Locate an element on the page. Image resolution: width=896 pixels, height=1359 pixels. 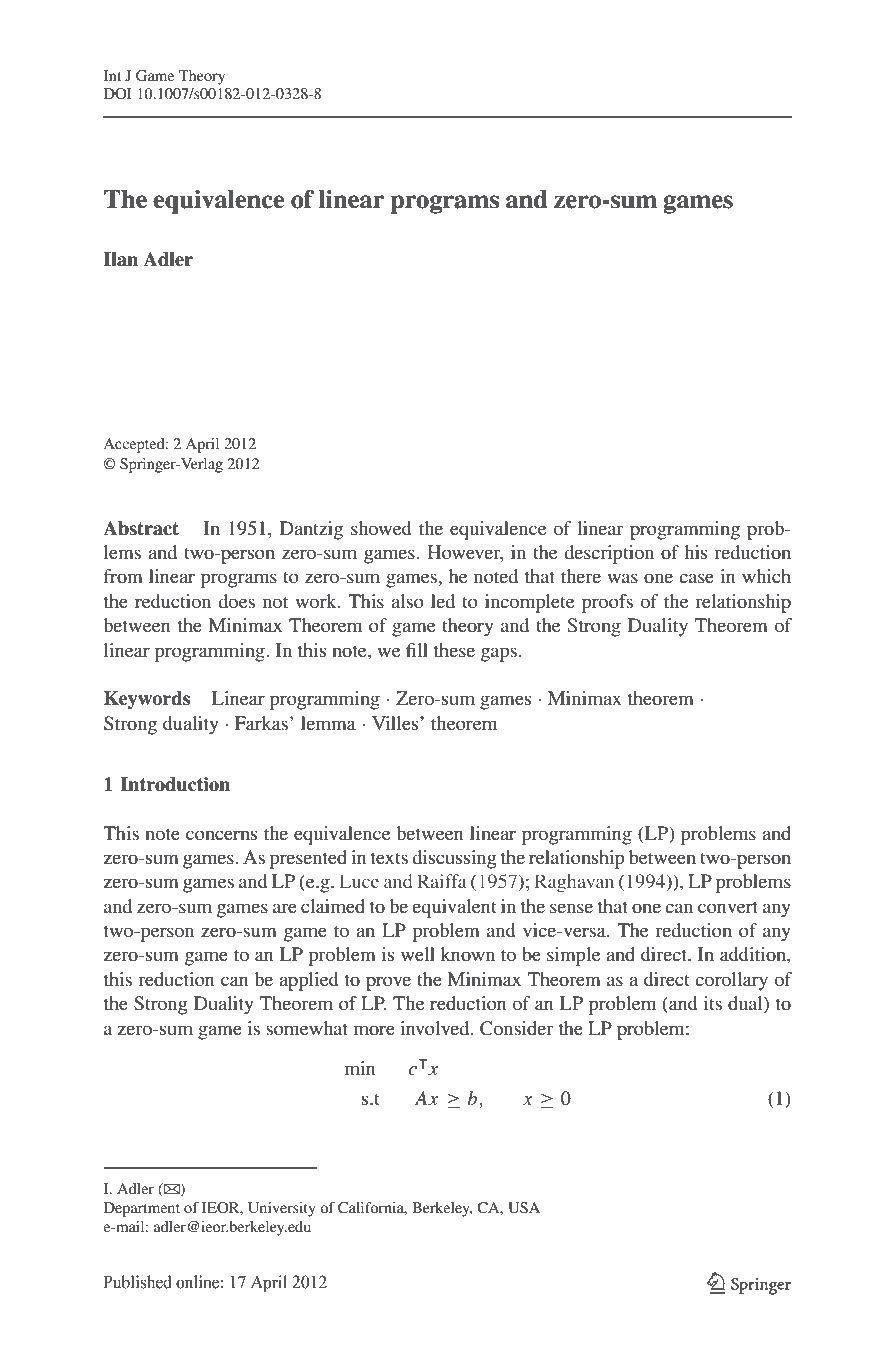
showed is located at coordinates (381, 528).
